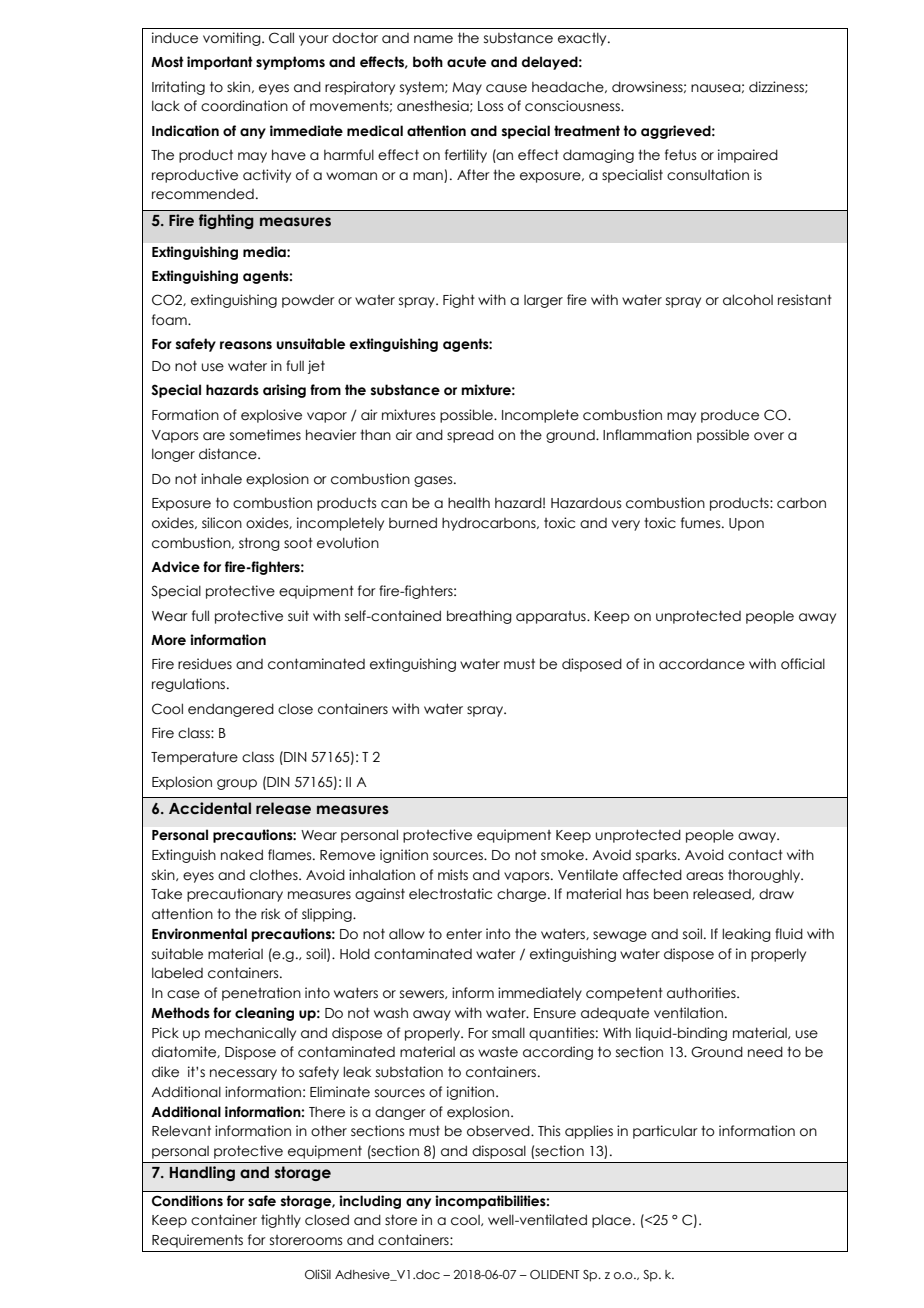  Describe the element at coordinates (205, 664) in the screenshot. I see `residues` at that location.
